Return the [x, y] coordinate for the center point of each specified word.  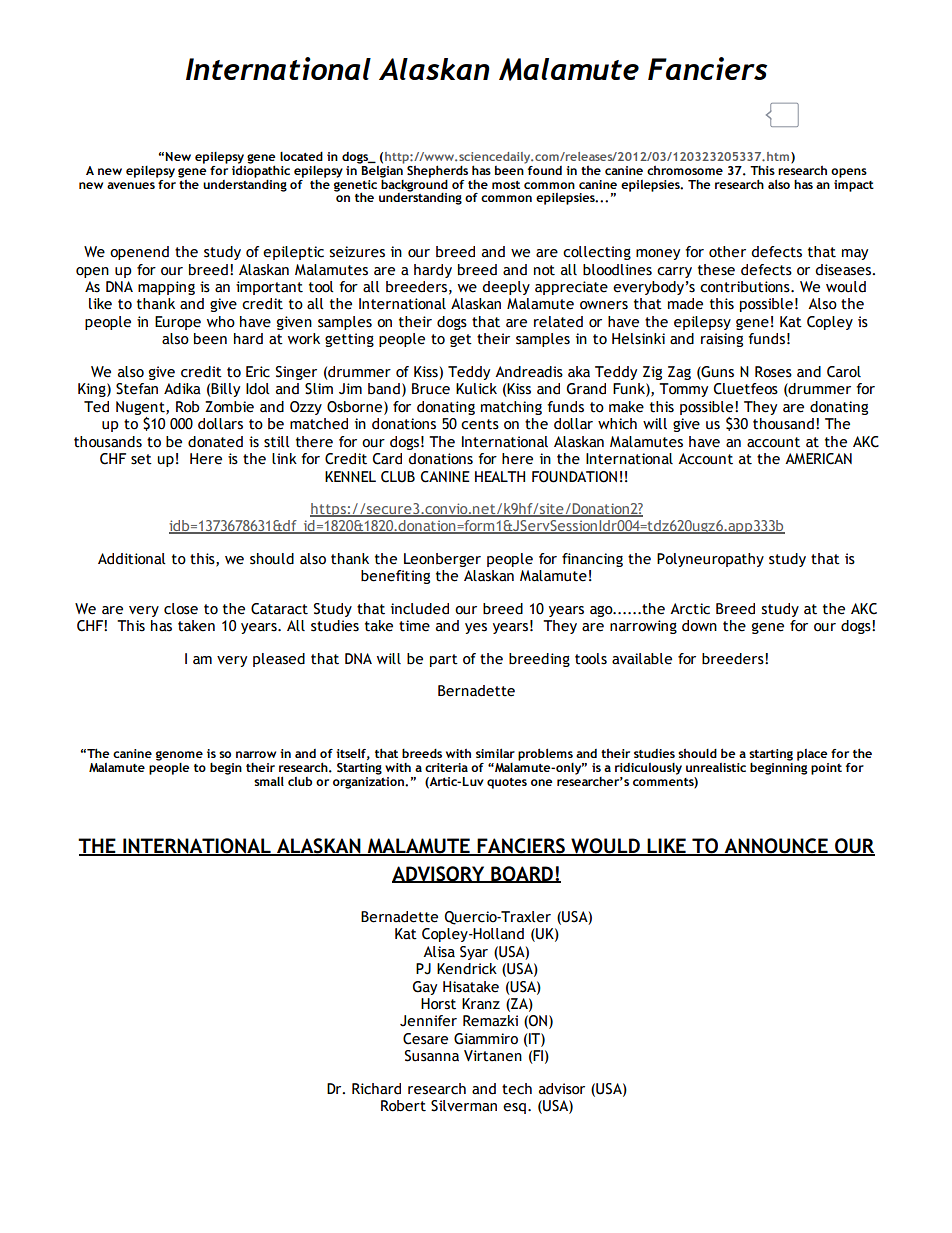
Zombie [229, 407]
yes [476, 628]
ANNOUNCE [776, 847]
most [506, 185]
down [699, 626]
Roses [773, 372]
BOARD [522, 874]
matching [511, 408]
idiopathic [261, 170]
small [269, 781]
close [181, 609]
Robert [403, 1106]
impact [854, 184]
